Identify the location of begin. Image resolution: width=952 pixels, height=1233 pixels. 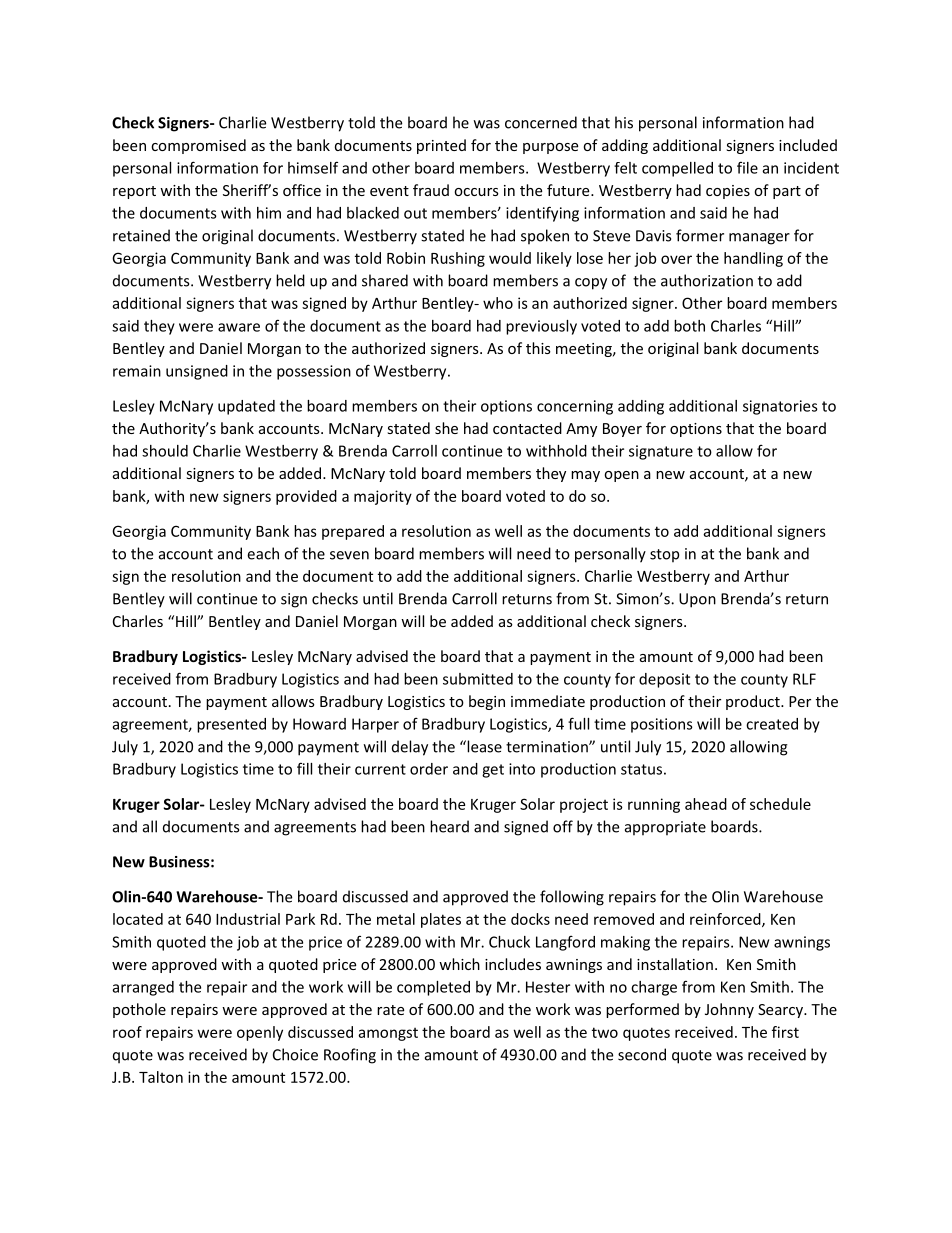
(487, 702).
